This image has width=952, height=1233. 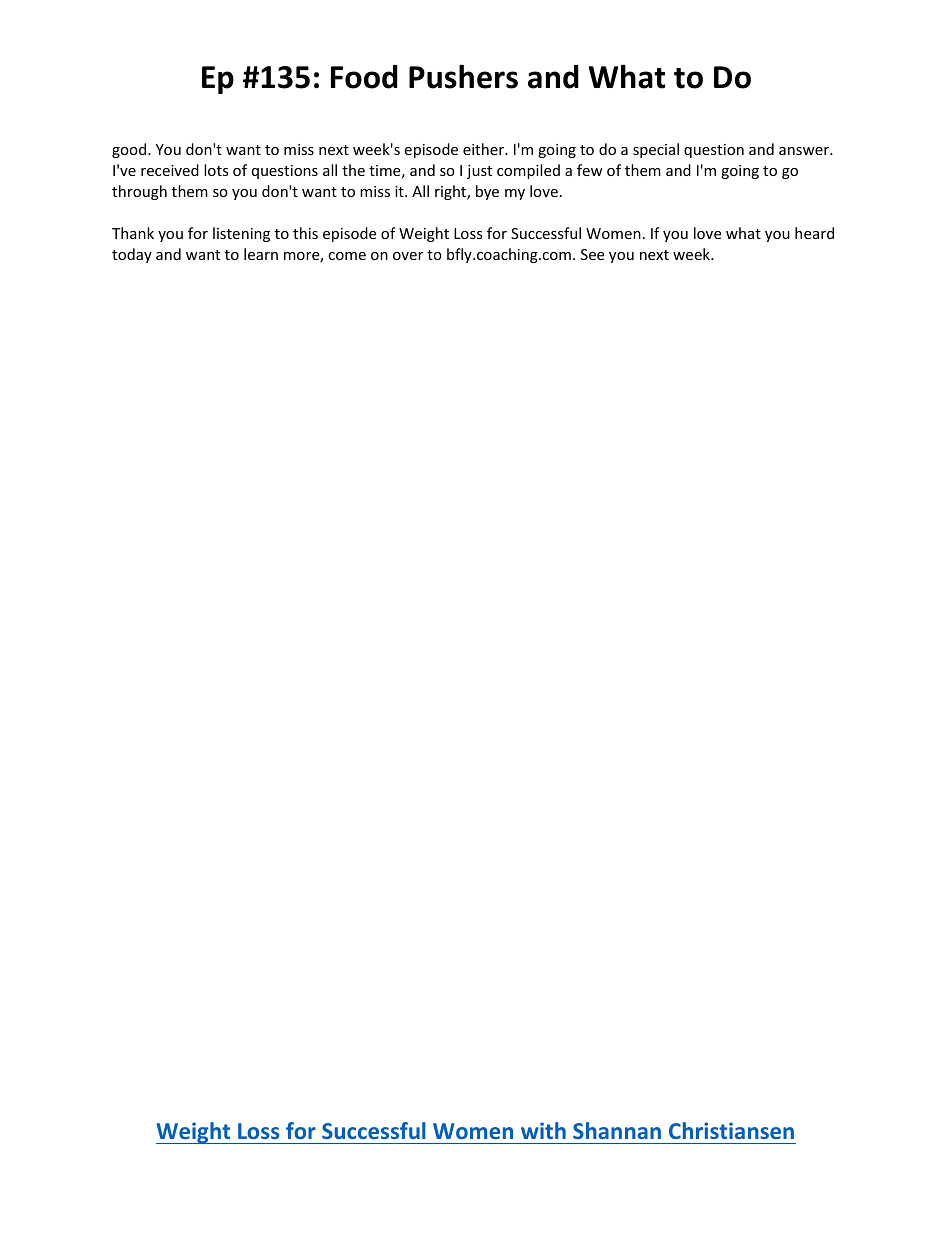 What do you see at coordinates (408, 256) in the image?
I see `over` at bounding box center [408, 256].
